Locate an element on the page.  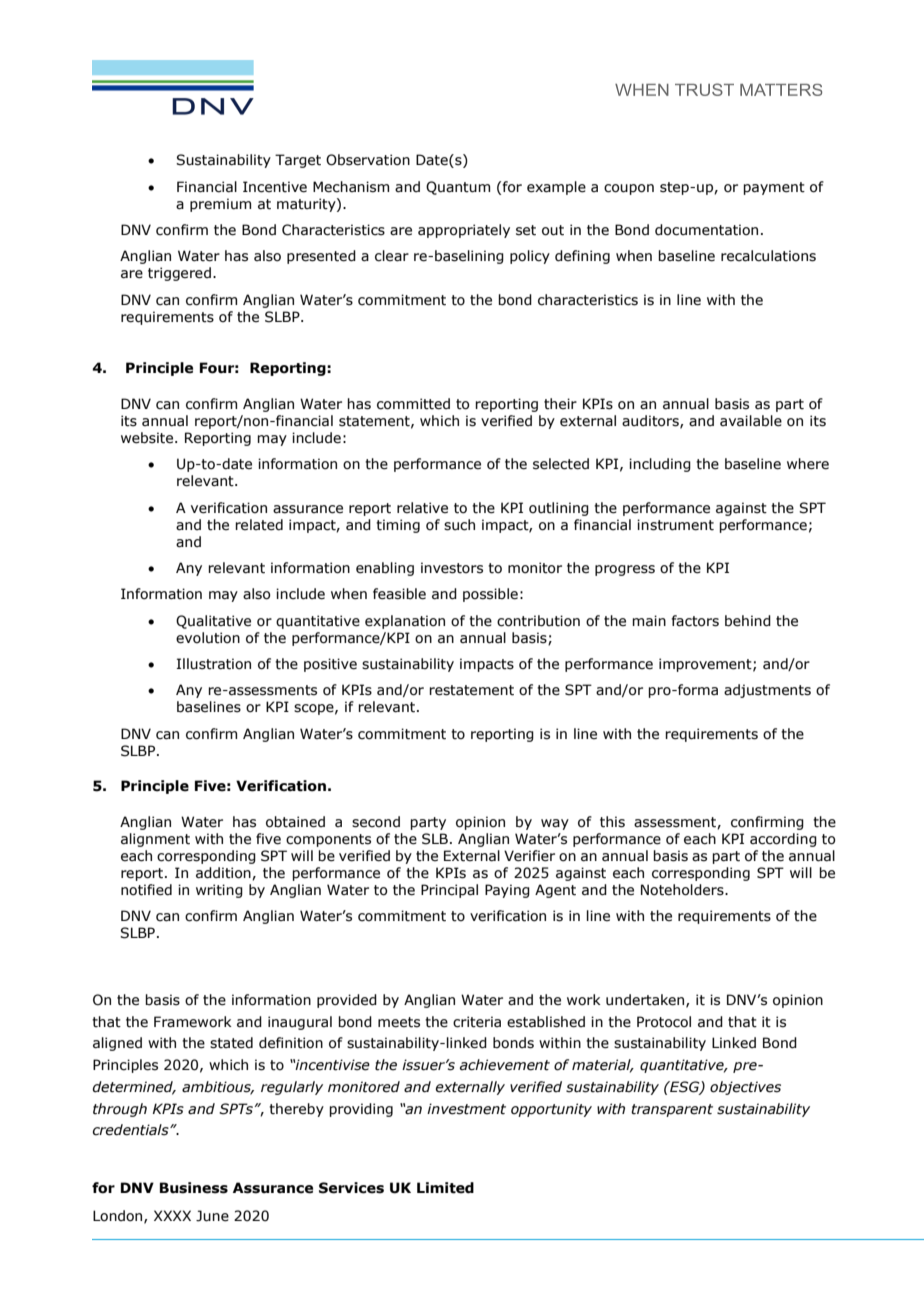
adjustments is located at coordinates (767, 691).
